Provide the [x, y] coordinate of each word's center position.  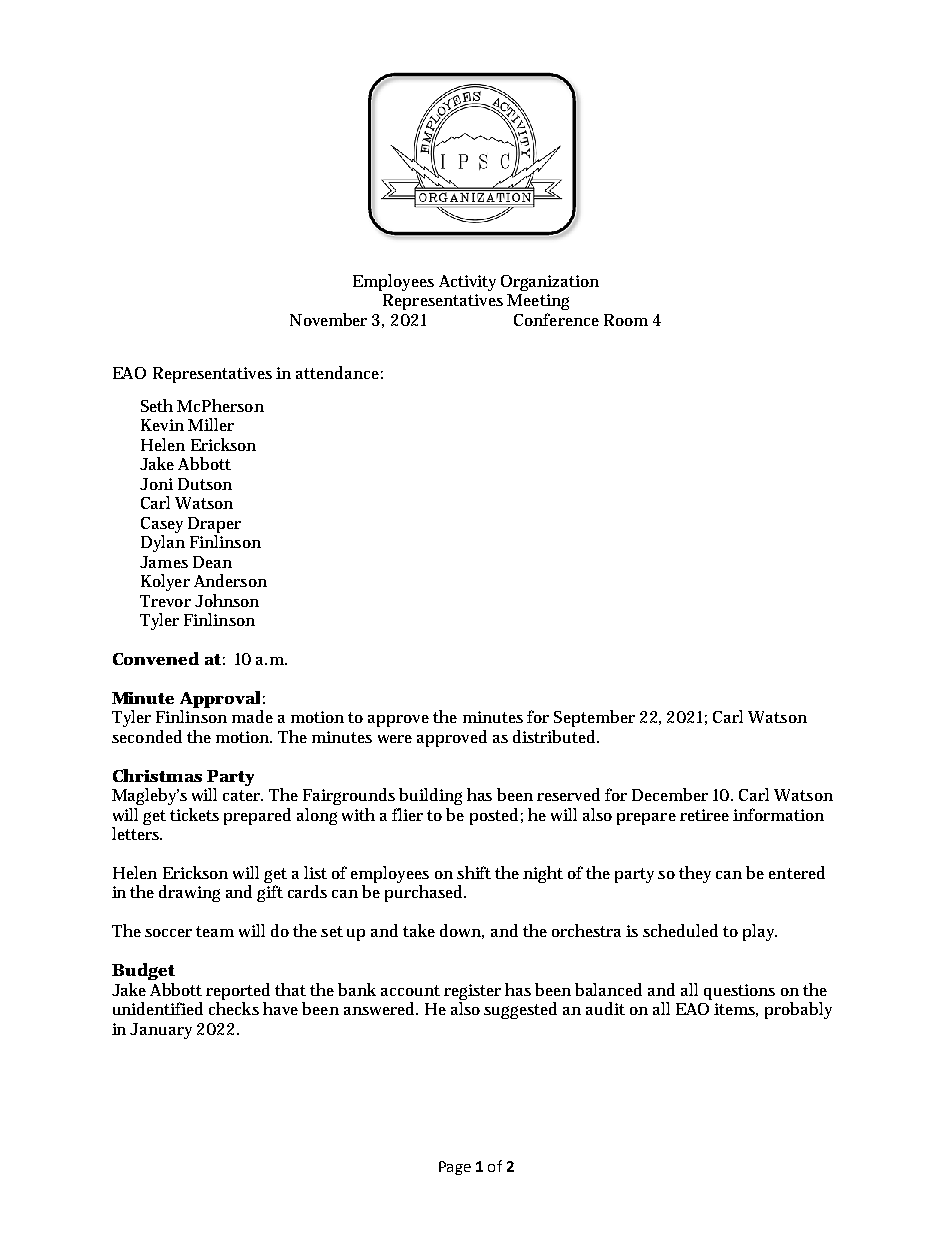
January [161, 1031]
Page [455, 1168]
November [328, 319]
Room [626, 320]
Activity [467, 283]
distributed [556, 736]
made [252, 716]
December [670, 794]
